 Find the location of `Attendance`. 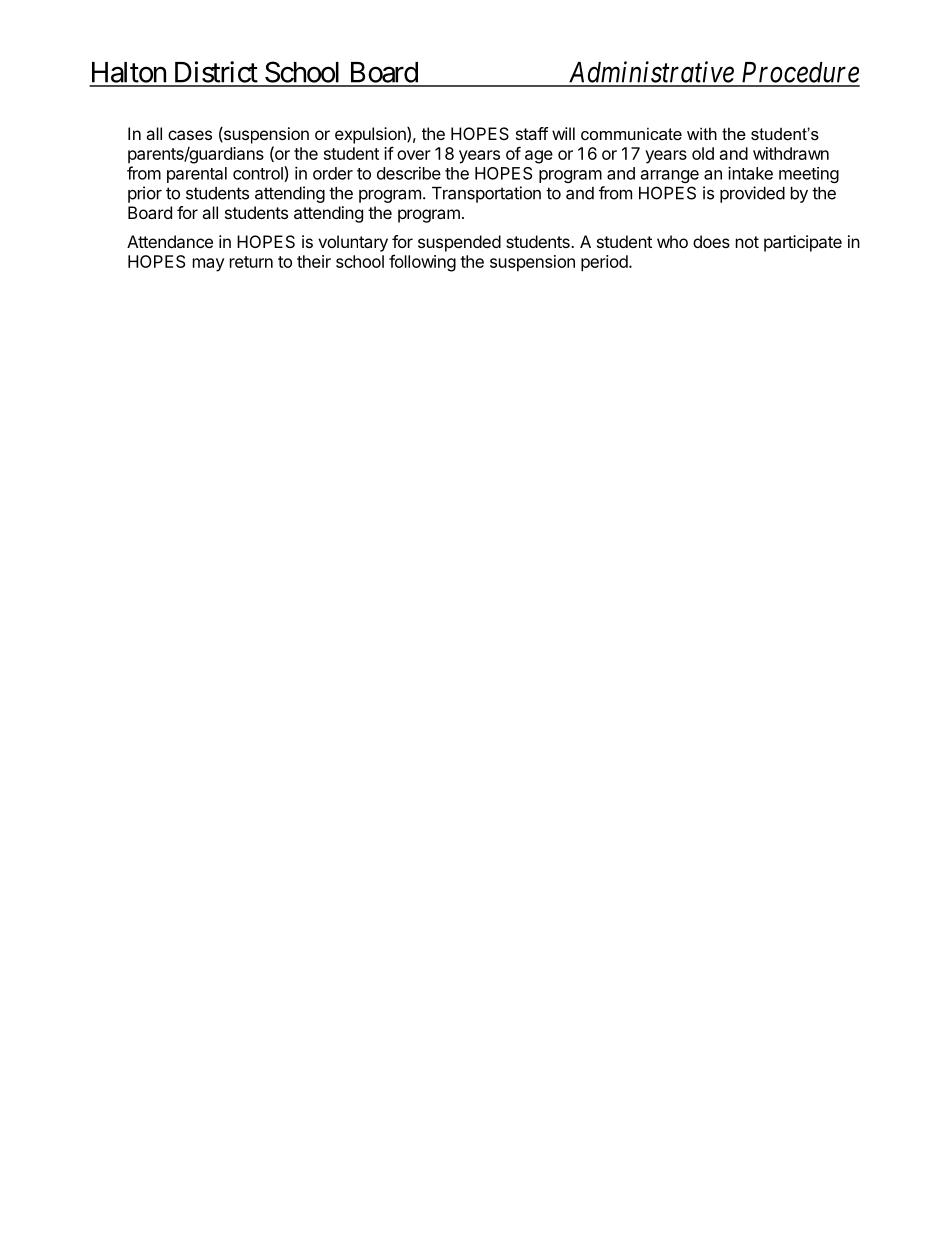

Attendance is located at coordinates (170, 241).
